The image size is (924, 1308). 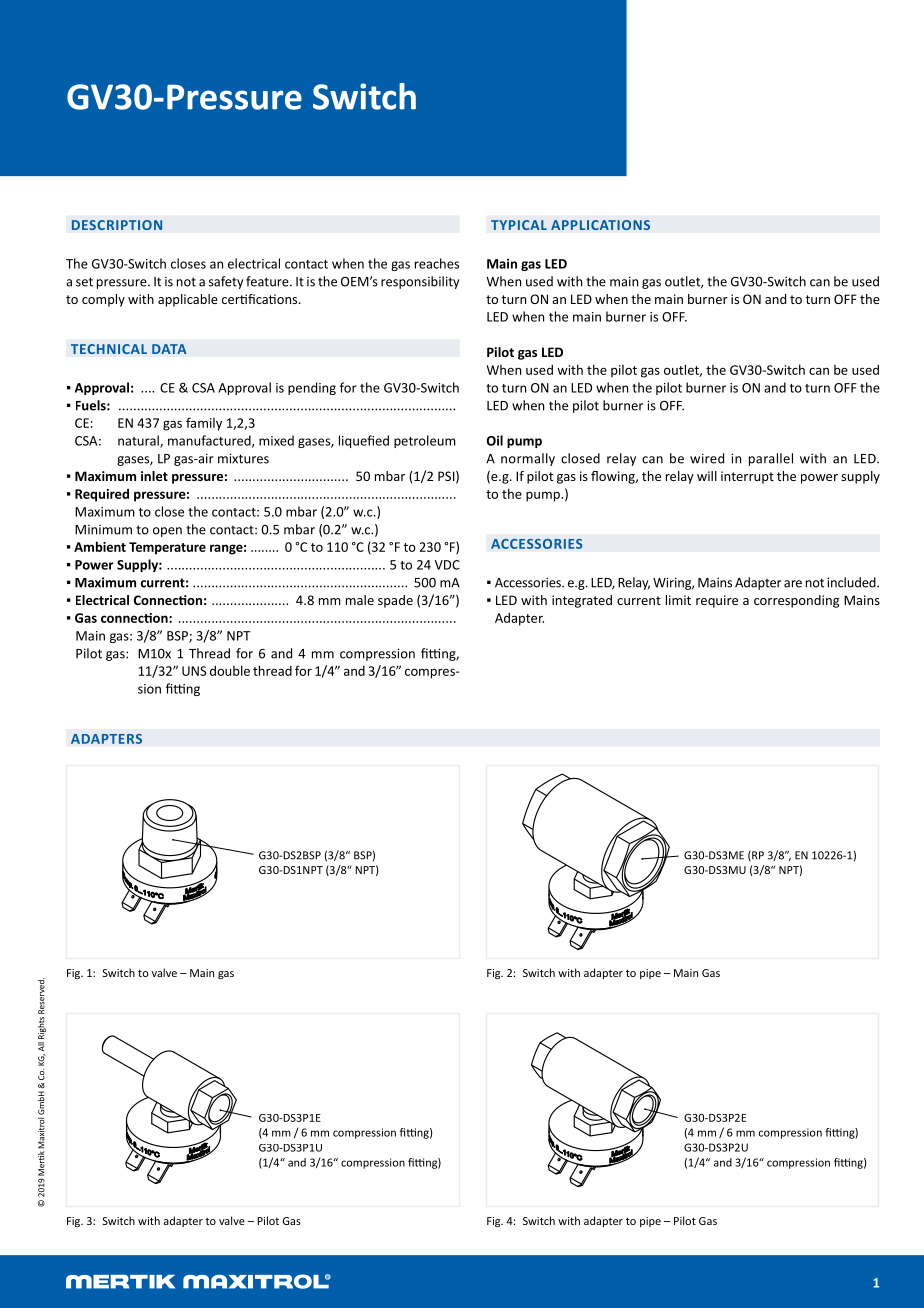 I want to click on DATA, so click(x=169, y=349).
